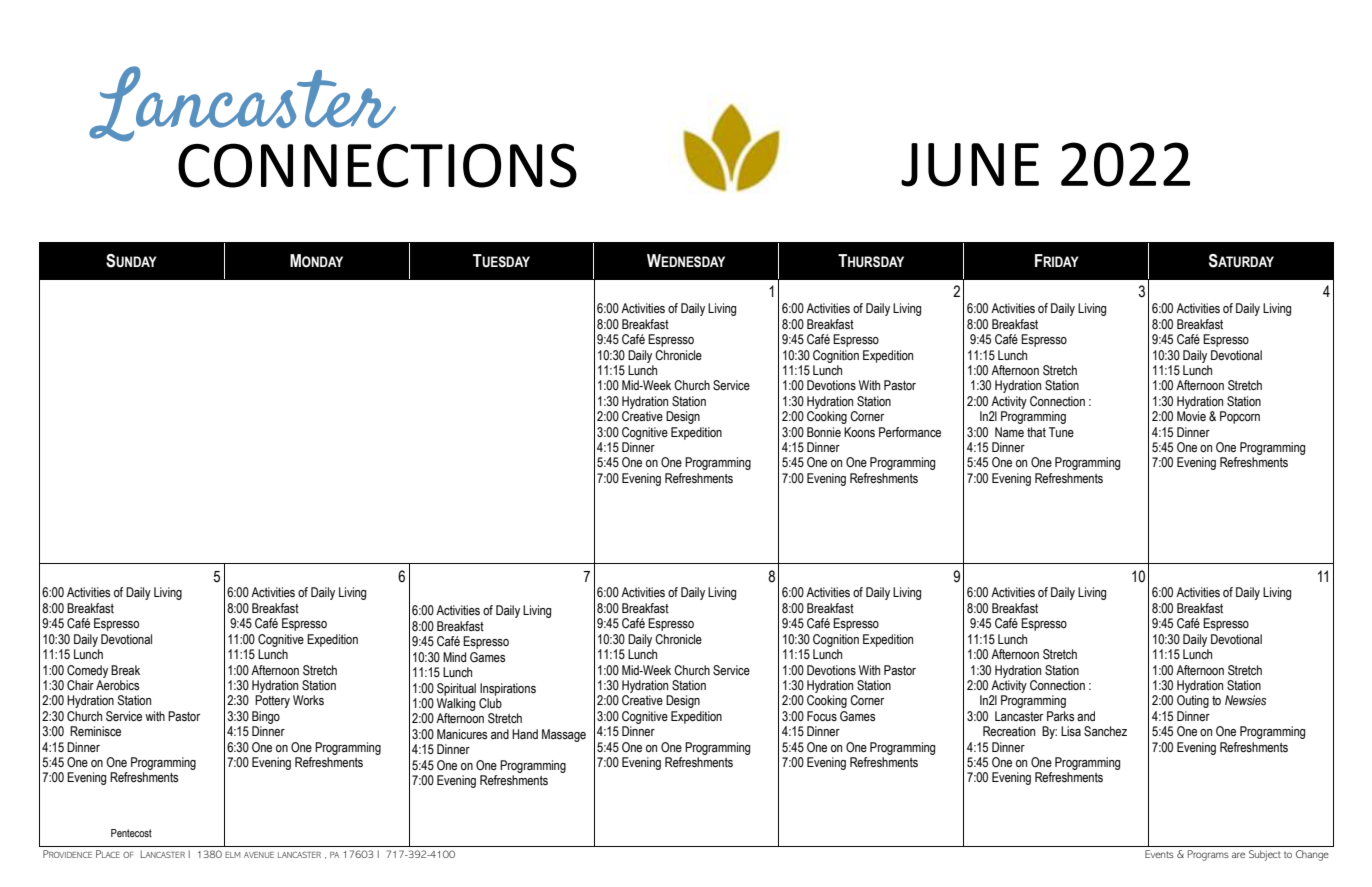 The height and width of the screenshot is (887, 1372). What do you see at coordinates (272, 701) in the screenshot?
I see `Pottery` at bounding box center [272, 701].
